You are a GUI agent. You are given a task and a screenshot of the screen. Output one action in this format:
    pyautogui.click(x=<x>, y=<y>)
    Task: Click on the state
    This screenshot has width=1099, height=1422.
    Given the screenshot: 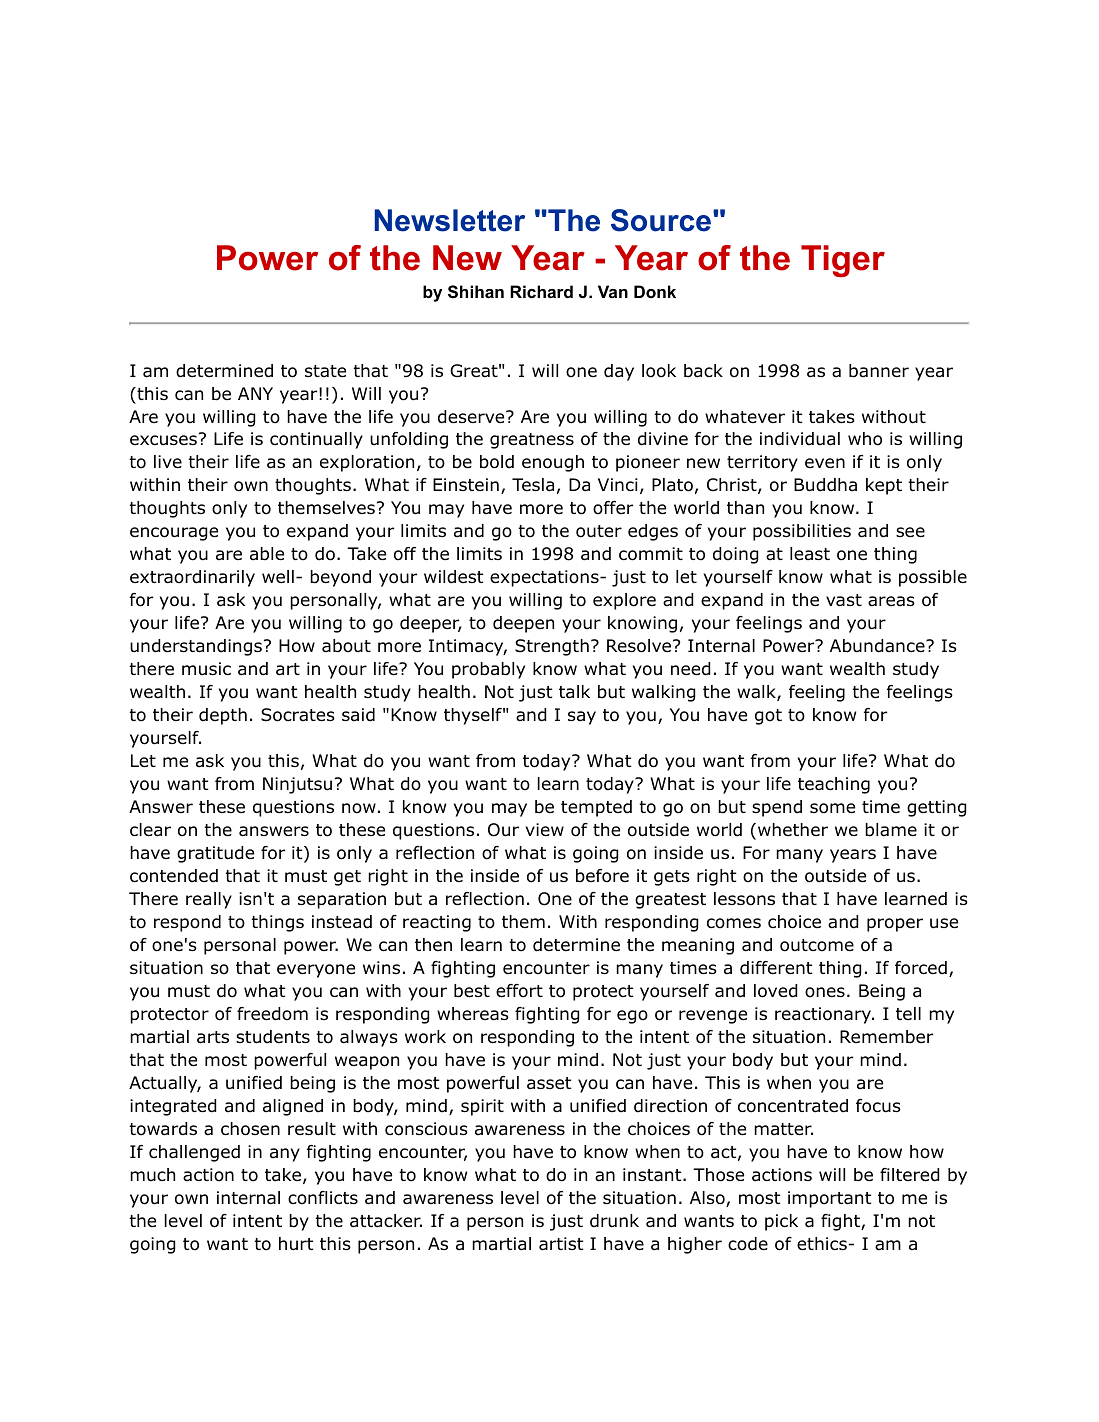 What is the action you would take?
    pyautogui.click(x=325, y=371)
